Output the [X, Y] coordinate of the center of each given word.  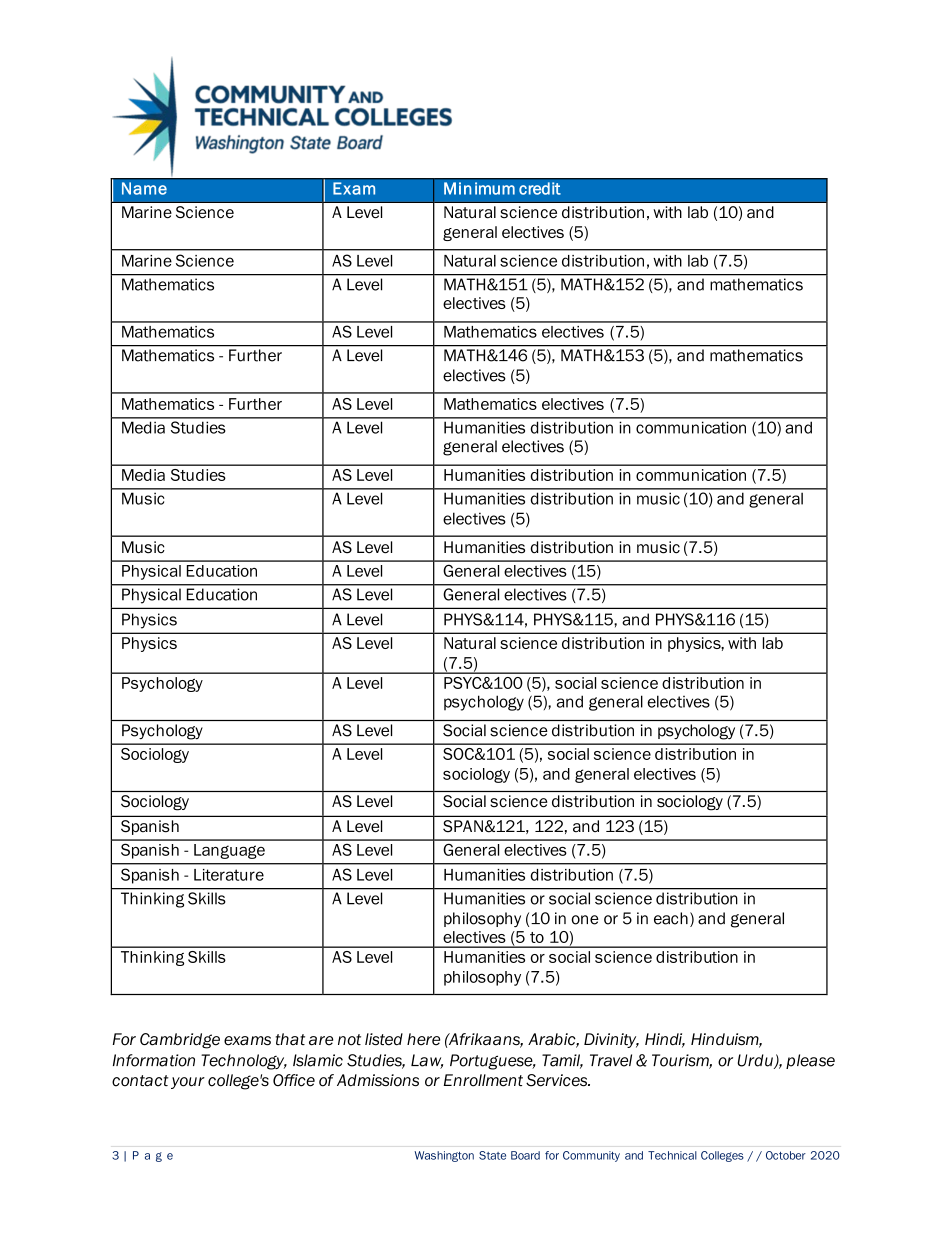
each [671, 918]
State [492, 1155]
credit [540, 188]
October [786, 1155]
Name [144, 188]
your [188, 1083]
